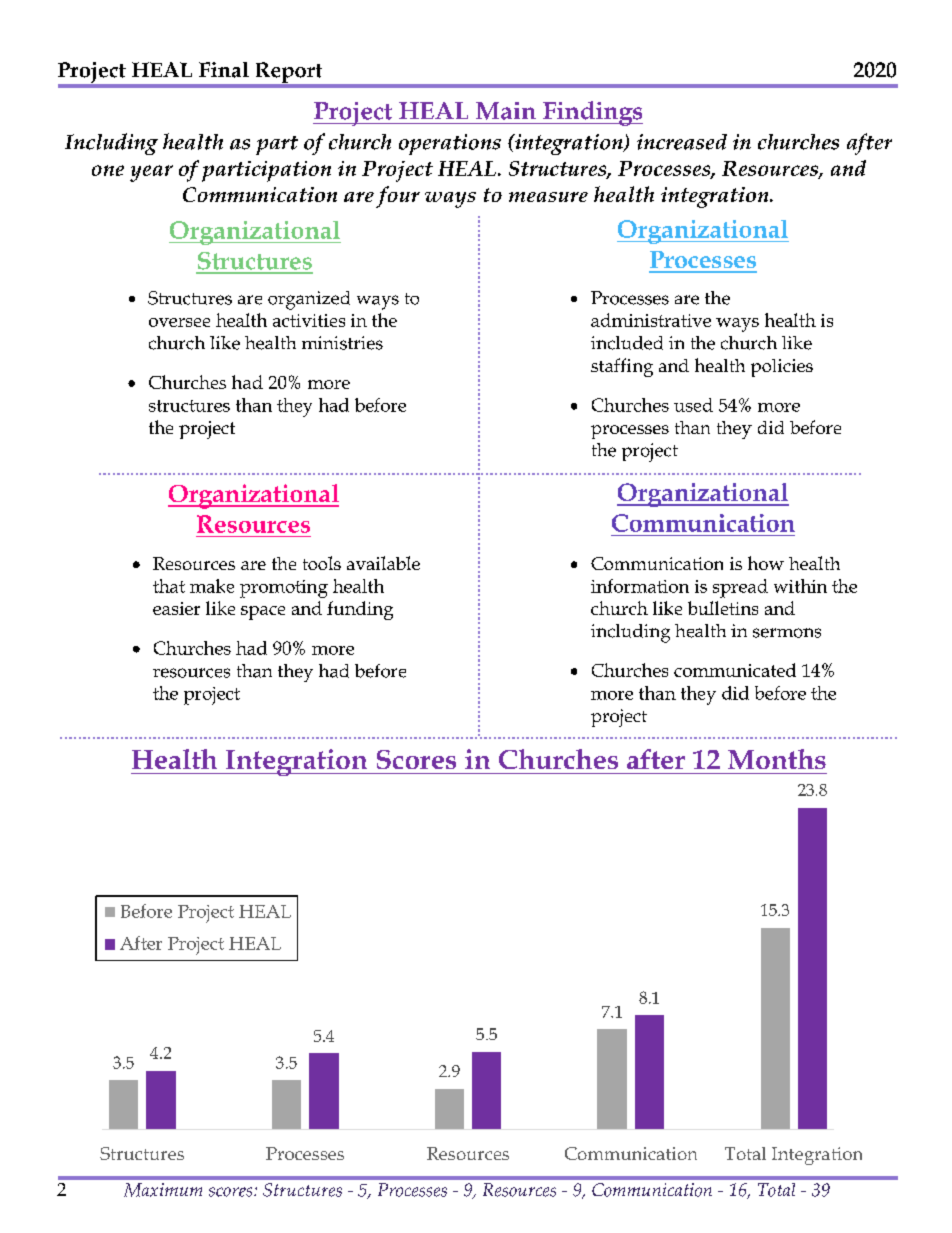 The image size is (952, 1233). I want to click on oversee, so click(179, 322).
